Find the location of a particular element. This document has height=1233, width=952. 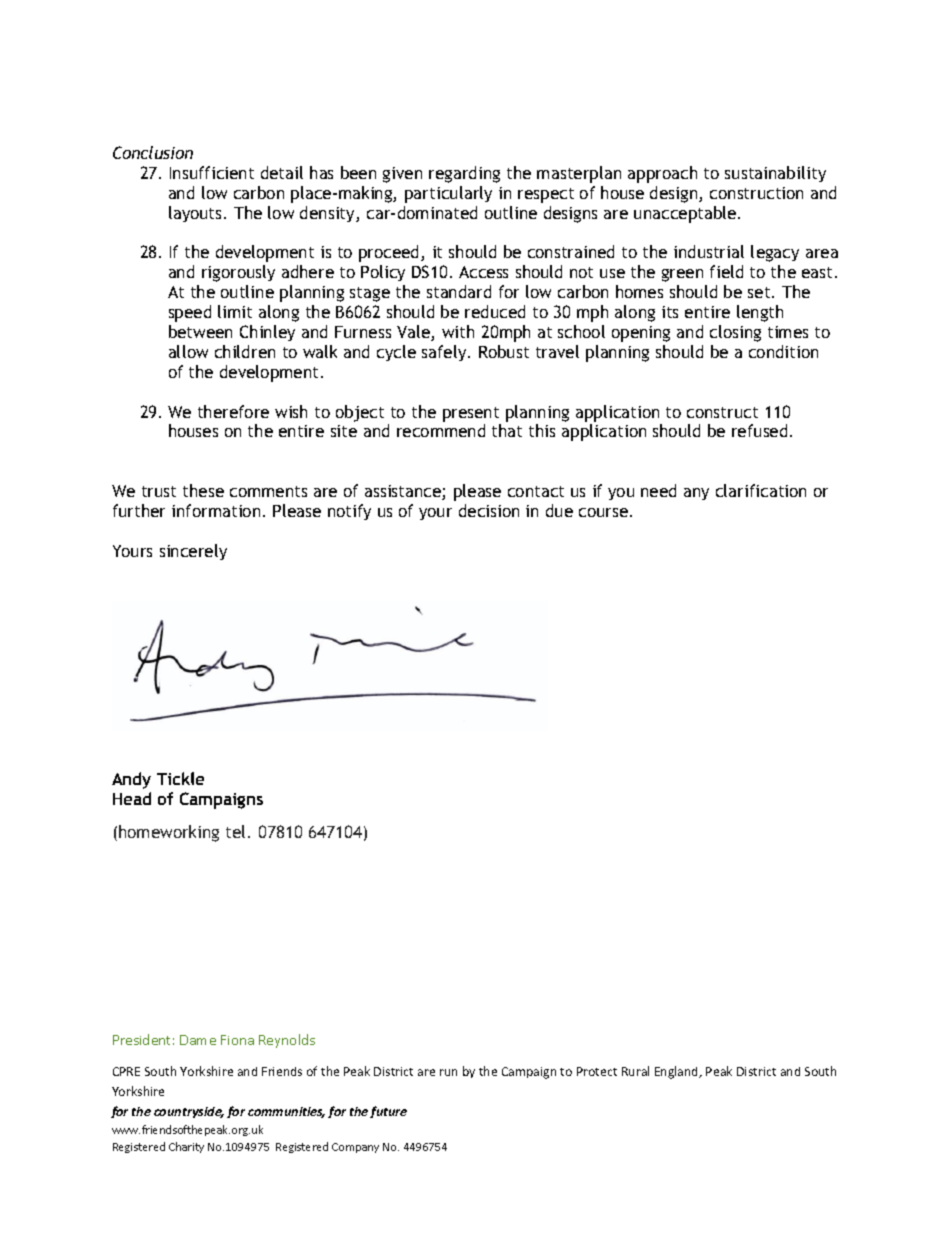

Tickle is located at coordinates (180, 778).
